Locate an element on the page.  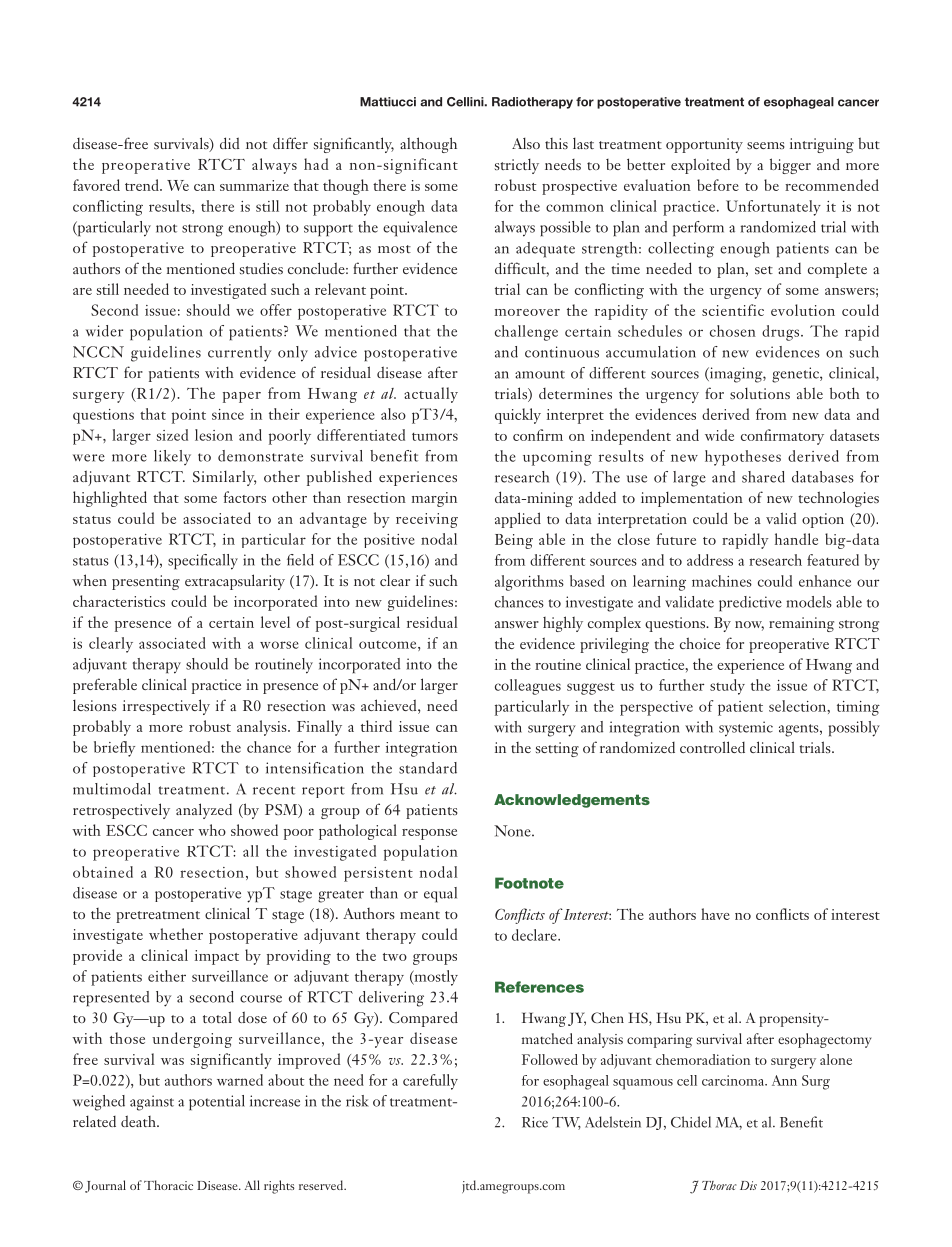
against is located at coordinates (152, 1103).
